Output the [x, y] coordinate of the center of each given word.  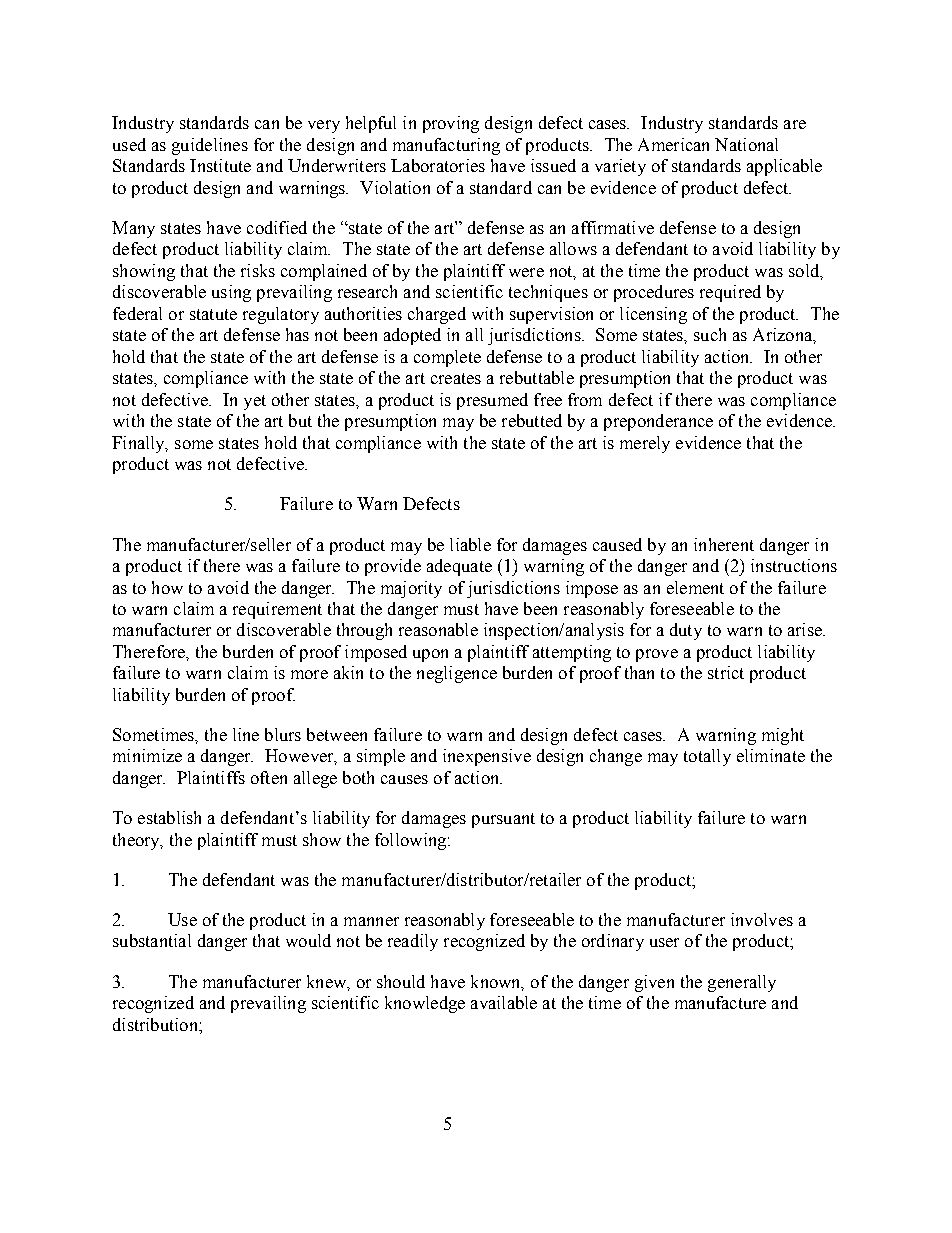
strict [726, 672]
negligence [457, 674]
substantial [152, 940]
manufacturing [446, 146]
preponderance [658, 422]
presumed [492, 401]
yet [255, 402]
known [497, 982]
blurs [283, 734]
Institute [220, 165]
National [746, 144]
